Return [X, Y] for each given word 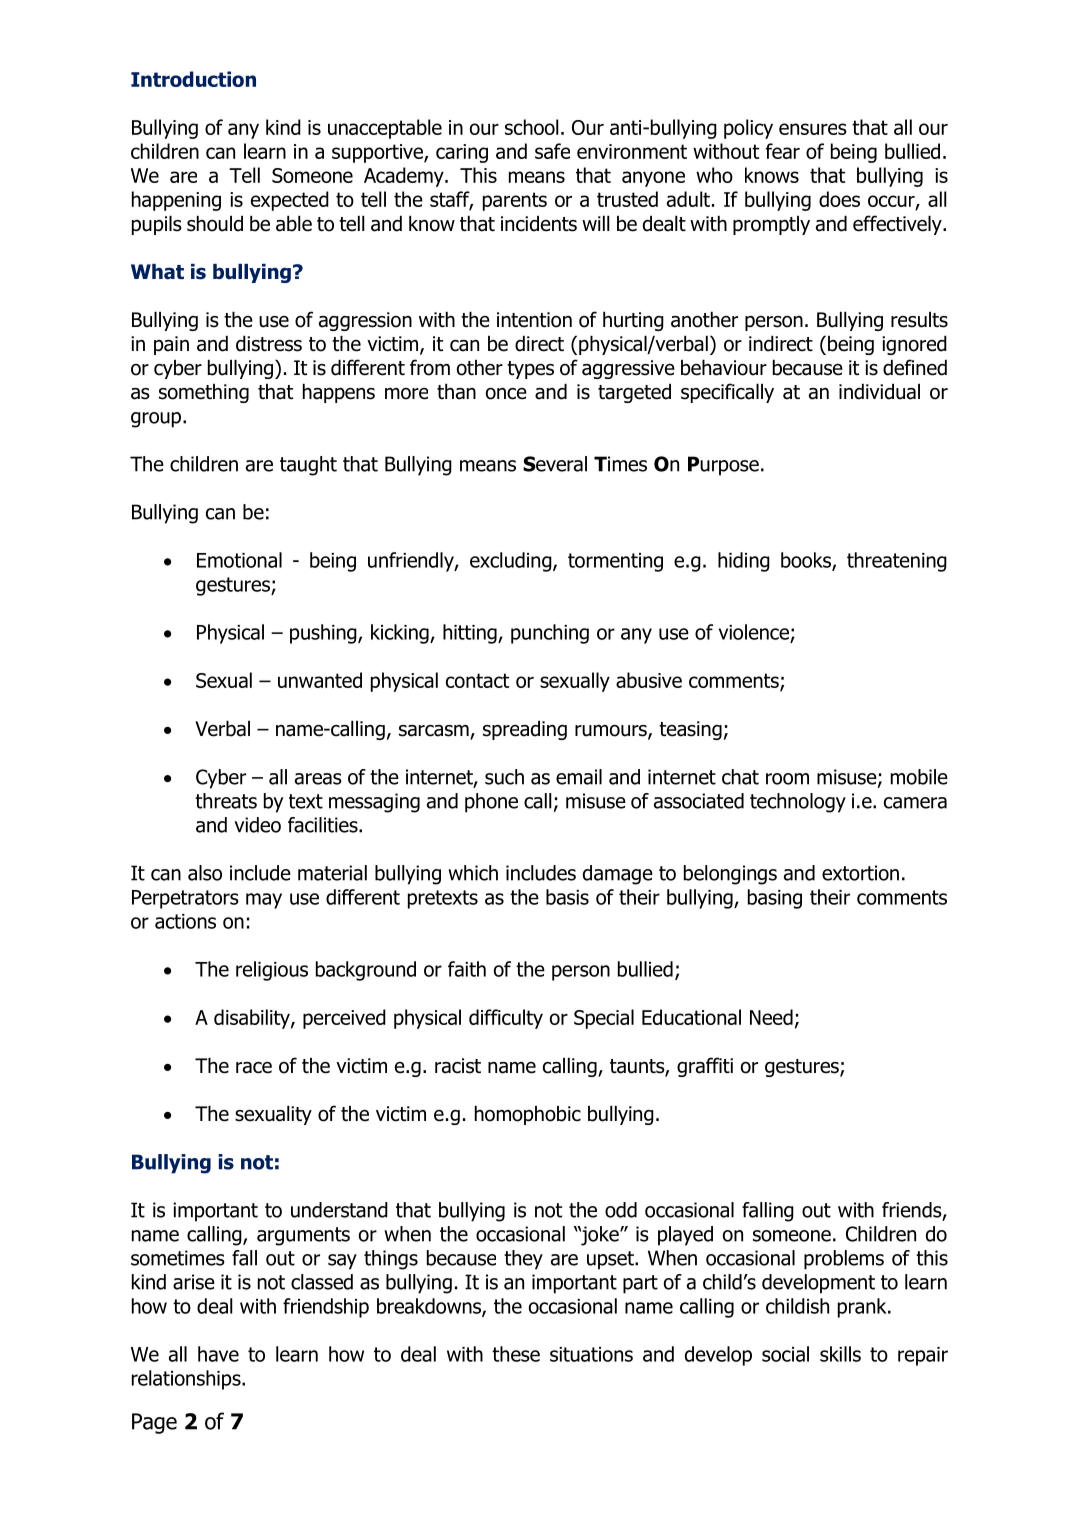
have [218, 1354]
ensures [813, 129]
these [516, 1354]
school [532, 127]
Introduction [193, 79]
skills [840, 1354]
